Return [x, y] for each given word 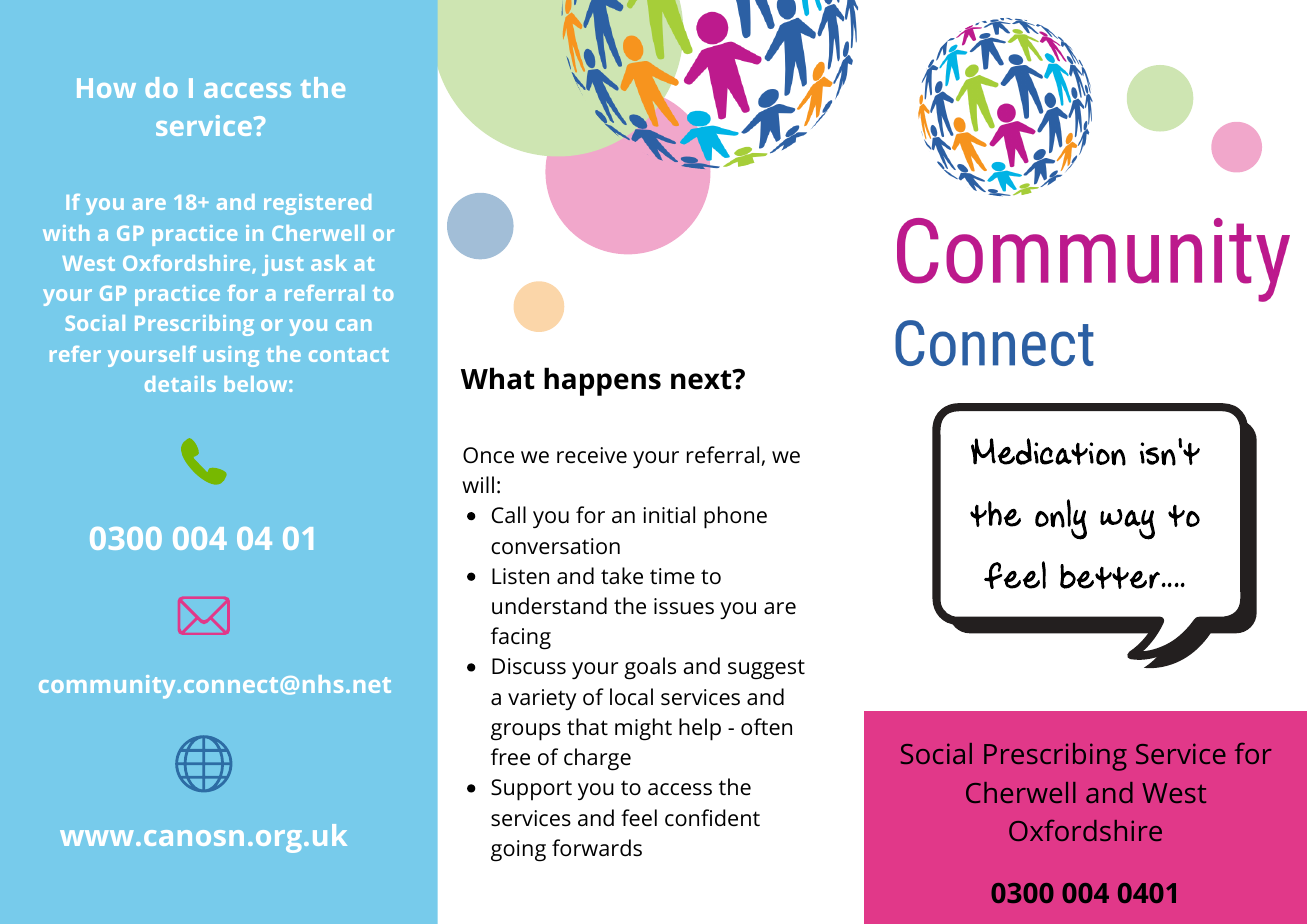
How [106, 88]
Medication [1048, 452]
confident [712, 818]
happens [602, 381]
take [622, 576]
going [518, 851]
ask [329, 263]
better [1111, 576]
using [231, 356]
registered [317, 204]
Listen [520, 576]
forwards [597, 848]
